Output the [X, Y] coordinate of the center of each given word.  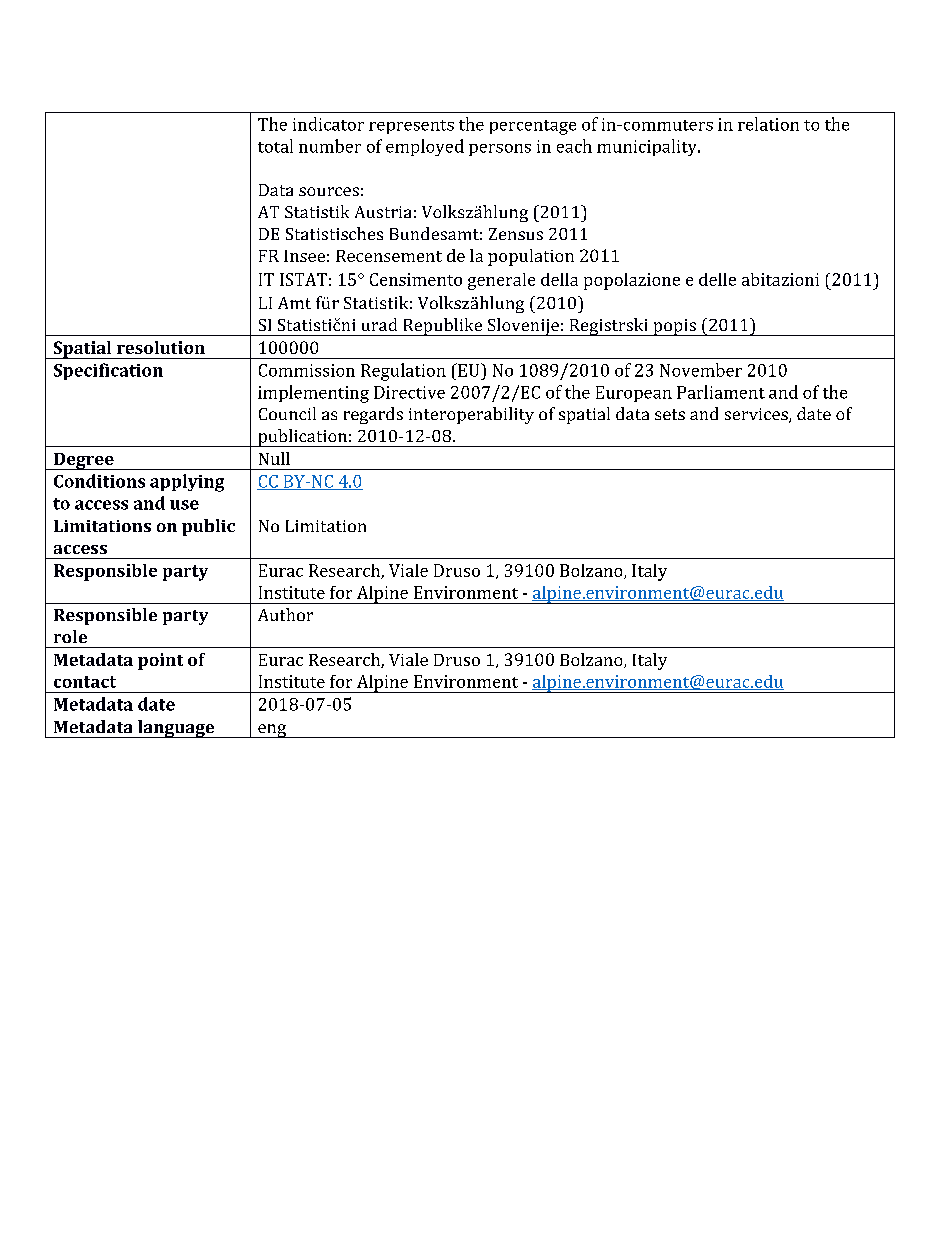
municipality [648, 147]
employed [425, 147]
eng [272, 731]
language [176, 729]
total [275, 146]
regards [373, 415]
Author [285, 614]
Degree [83, 461]
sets [670, 414]
